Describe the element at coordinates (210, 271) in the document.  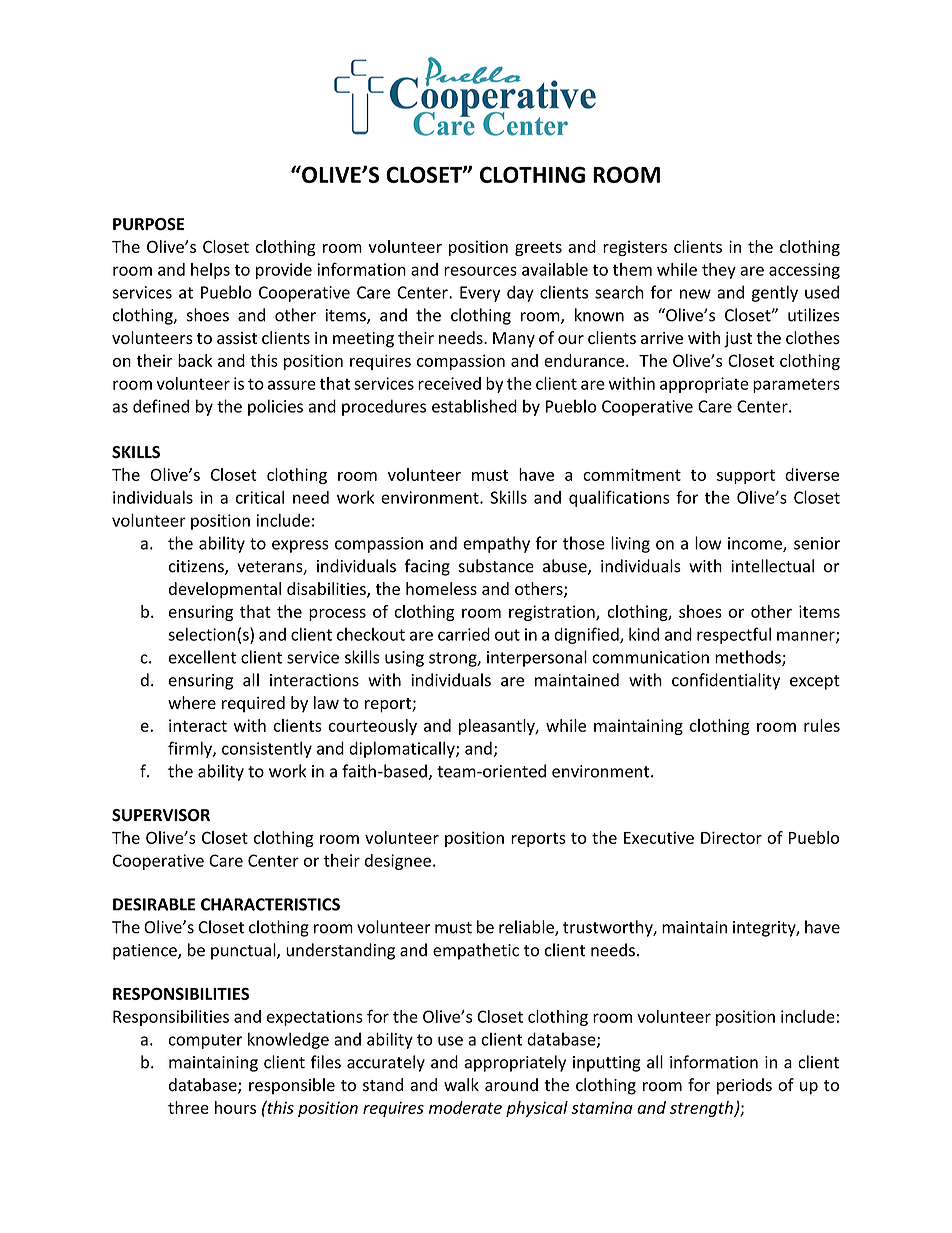
I see `helps` at that location.
